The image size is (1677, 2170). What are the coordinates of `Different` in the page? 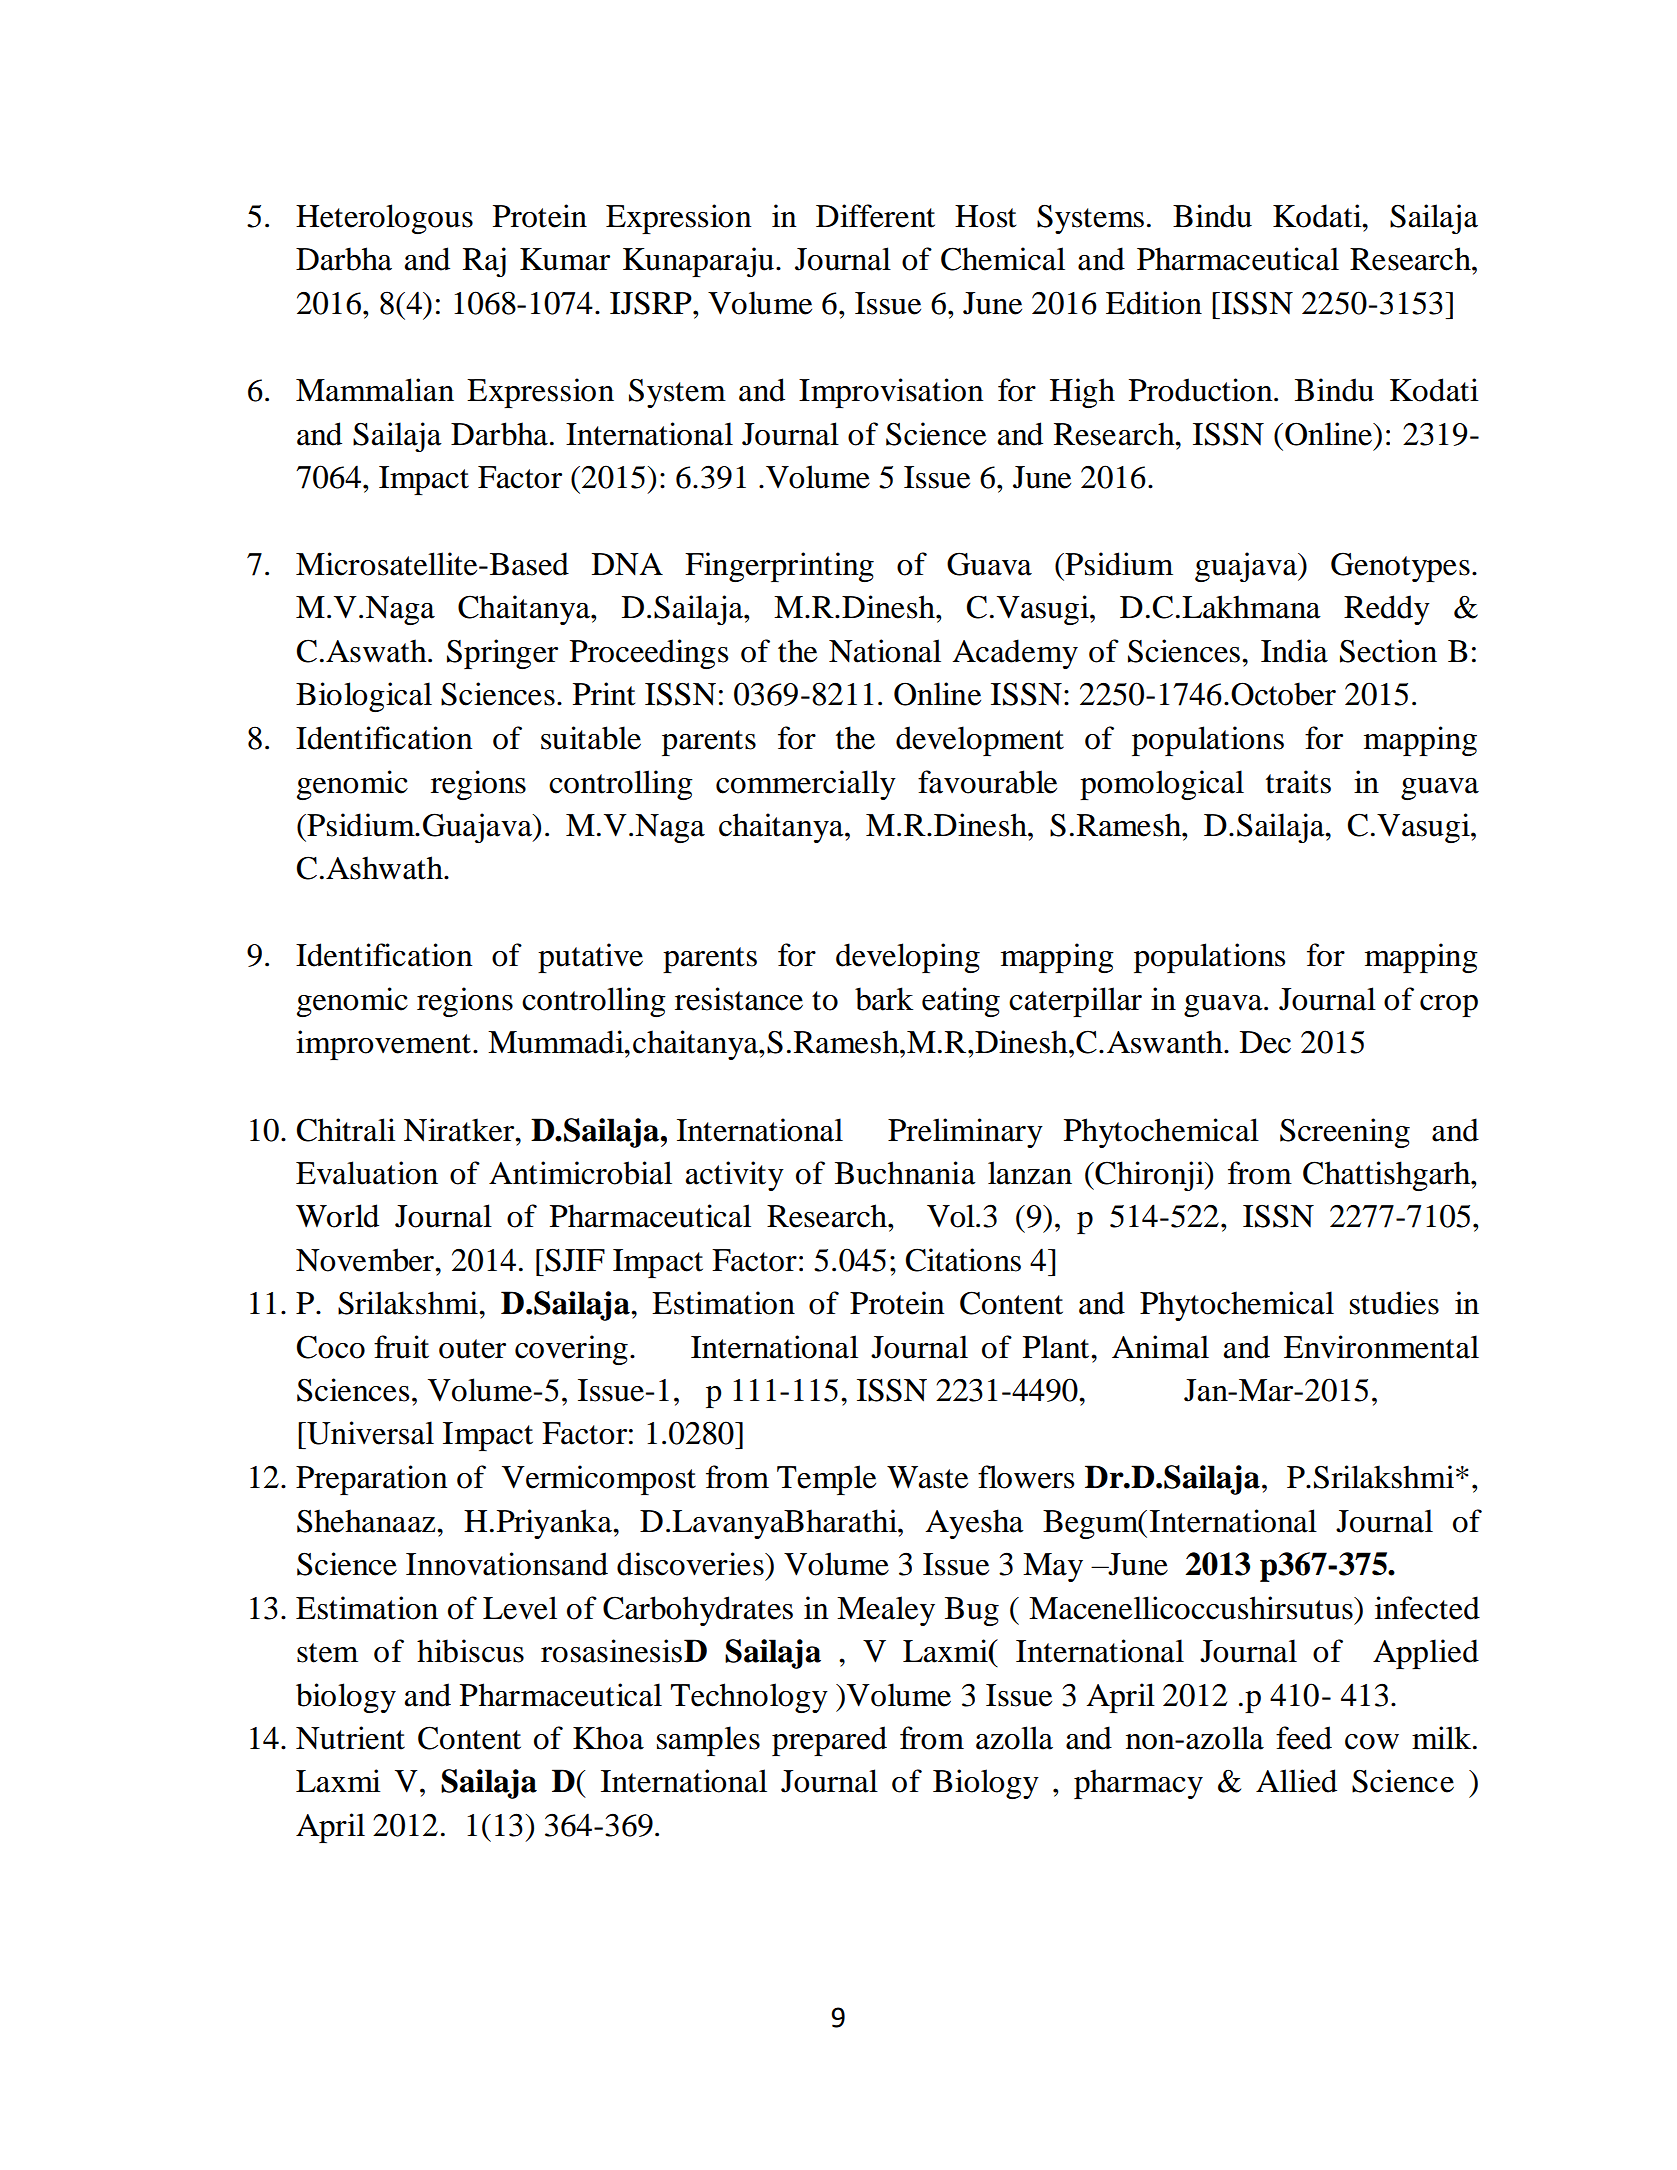 It's located at (875, 216).
